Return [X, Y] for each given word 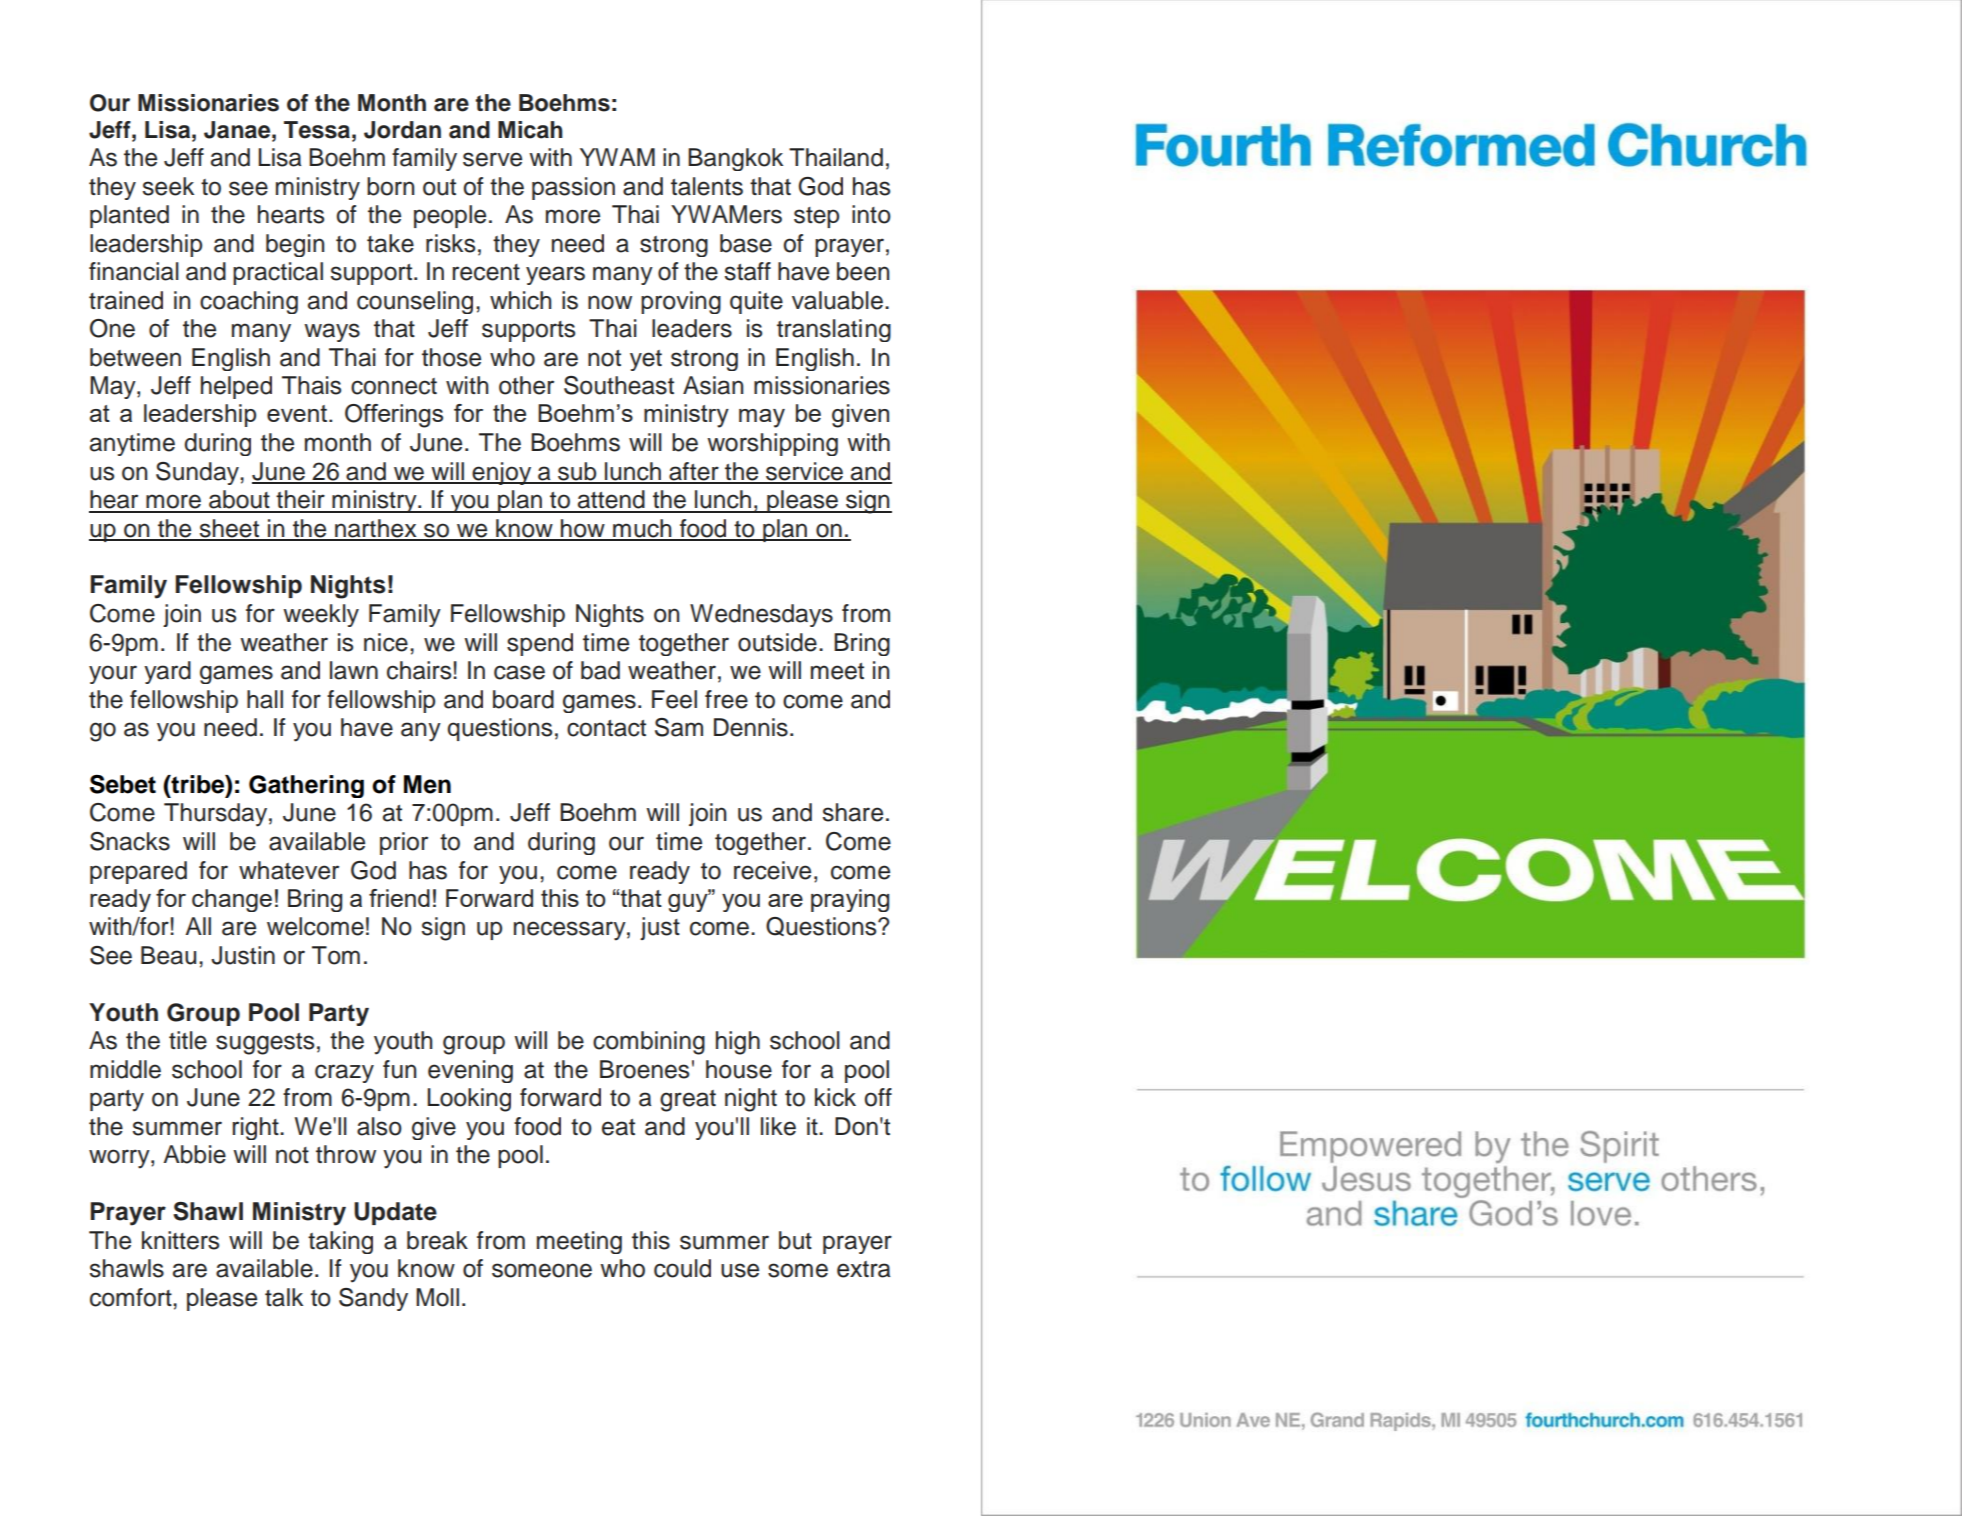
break [437, 1240]
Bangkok [735, 159]
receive [772, 870]
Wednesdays [761, 615]
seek [168, 186]
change [232, 900]
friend [399, 898]
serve [492, 159]
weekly [321, 615]
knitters [180, 1240]
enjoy [502, 473]
